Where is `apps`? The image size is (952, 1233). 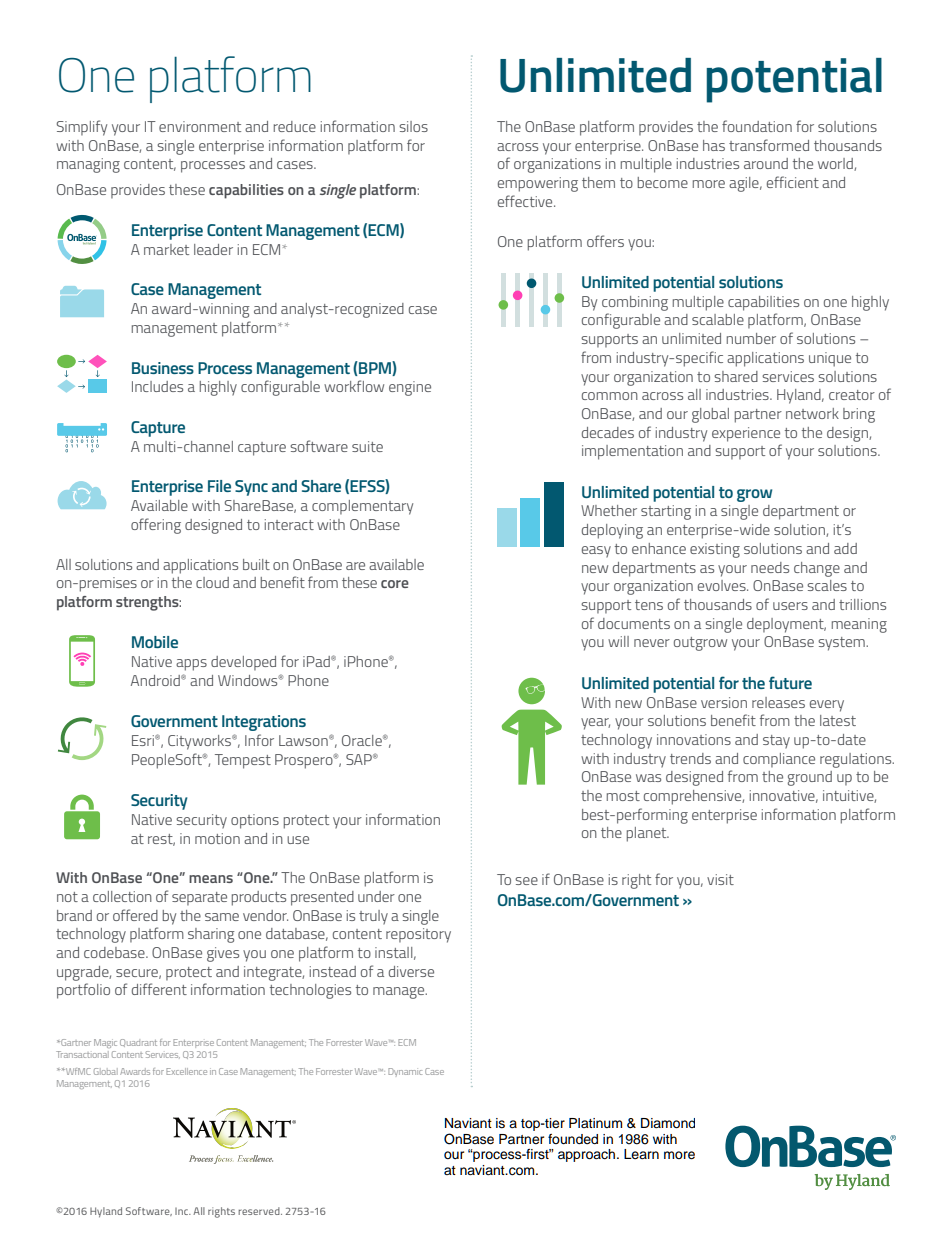
apps is located at coordinates (191, 665).
